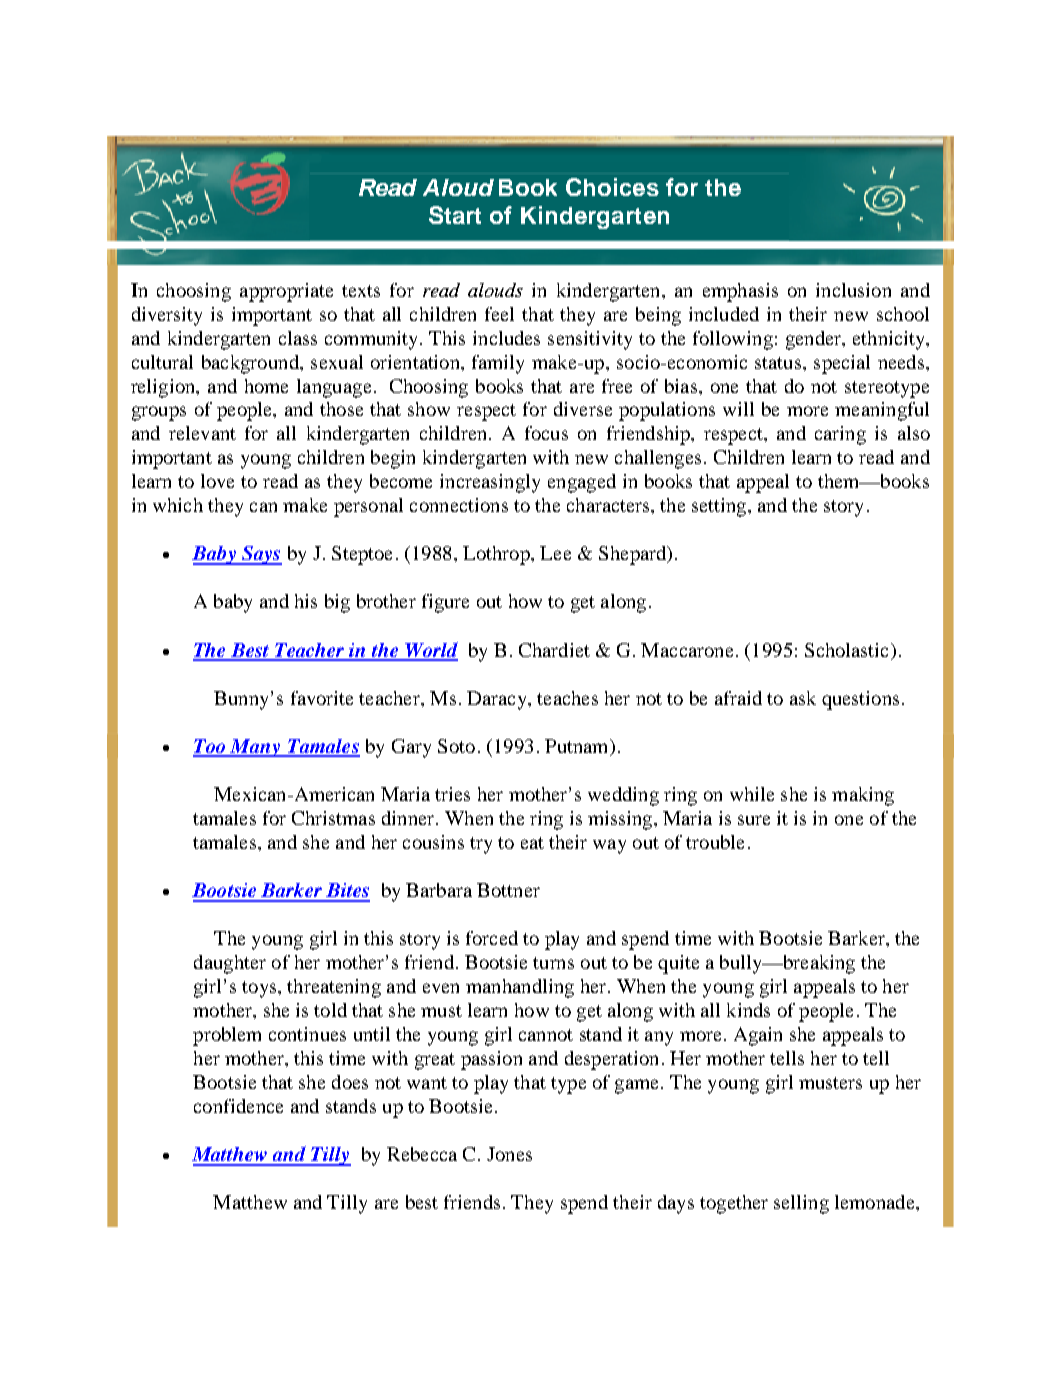 Image resolution: width=1061 pixels, height=1373 pixels. Describe the element at coordinates (492, 938) in the document. I see `forced` at that location.
